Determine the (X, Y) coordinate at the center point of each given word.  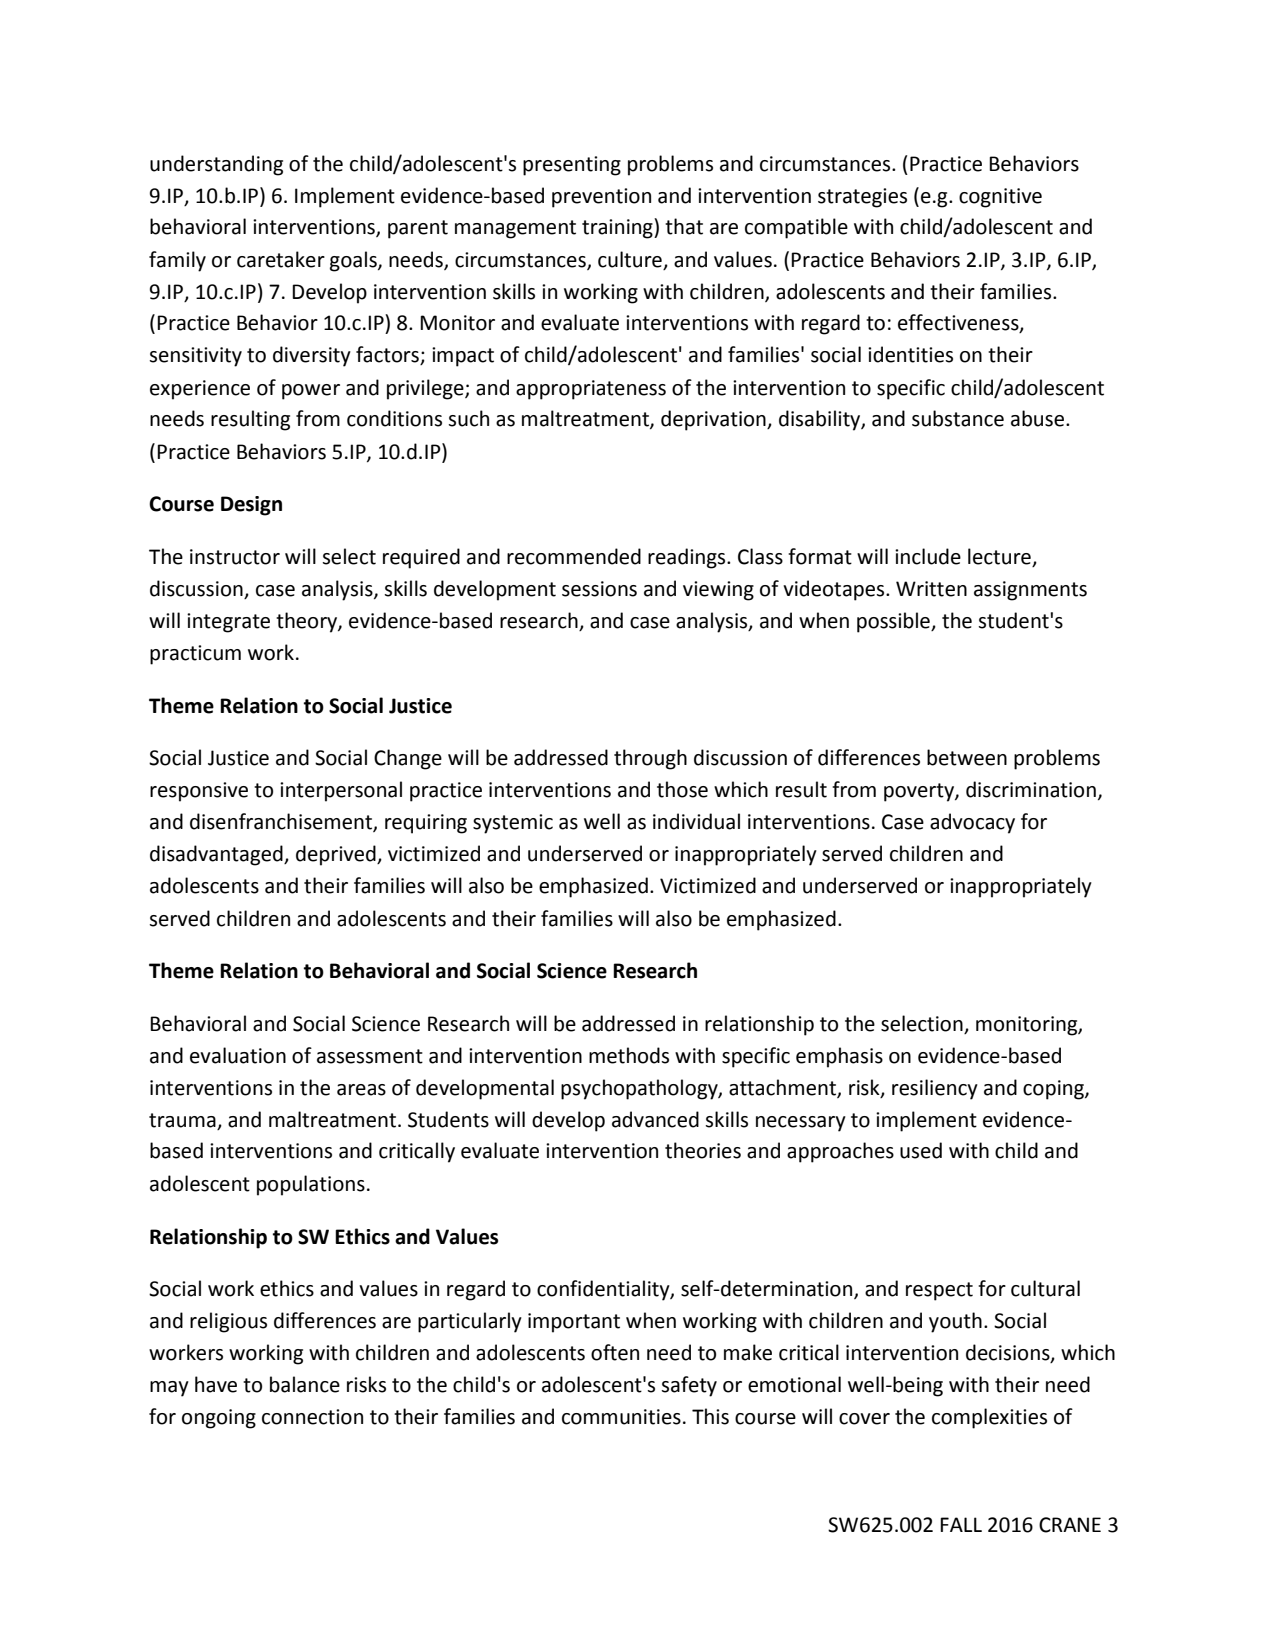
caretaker (281, 259)
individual (696, 821)
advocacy (972, 823)
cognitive (1000, 198)
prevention (601, 198)
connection (312, 1417)
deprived (337, 855)
